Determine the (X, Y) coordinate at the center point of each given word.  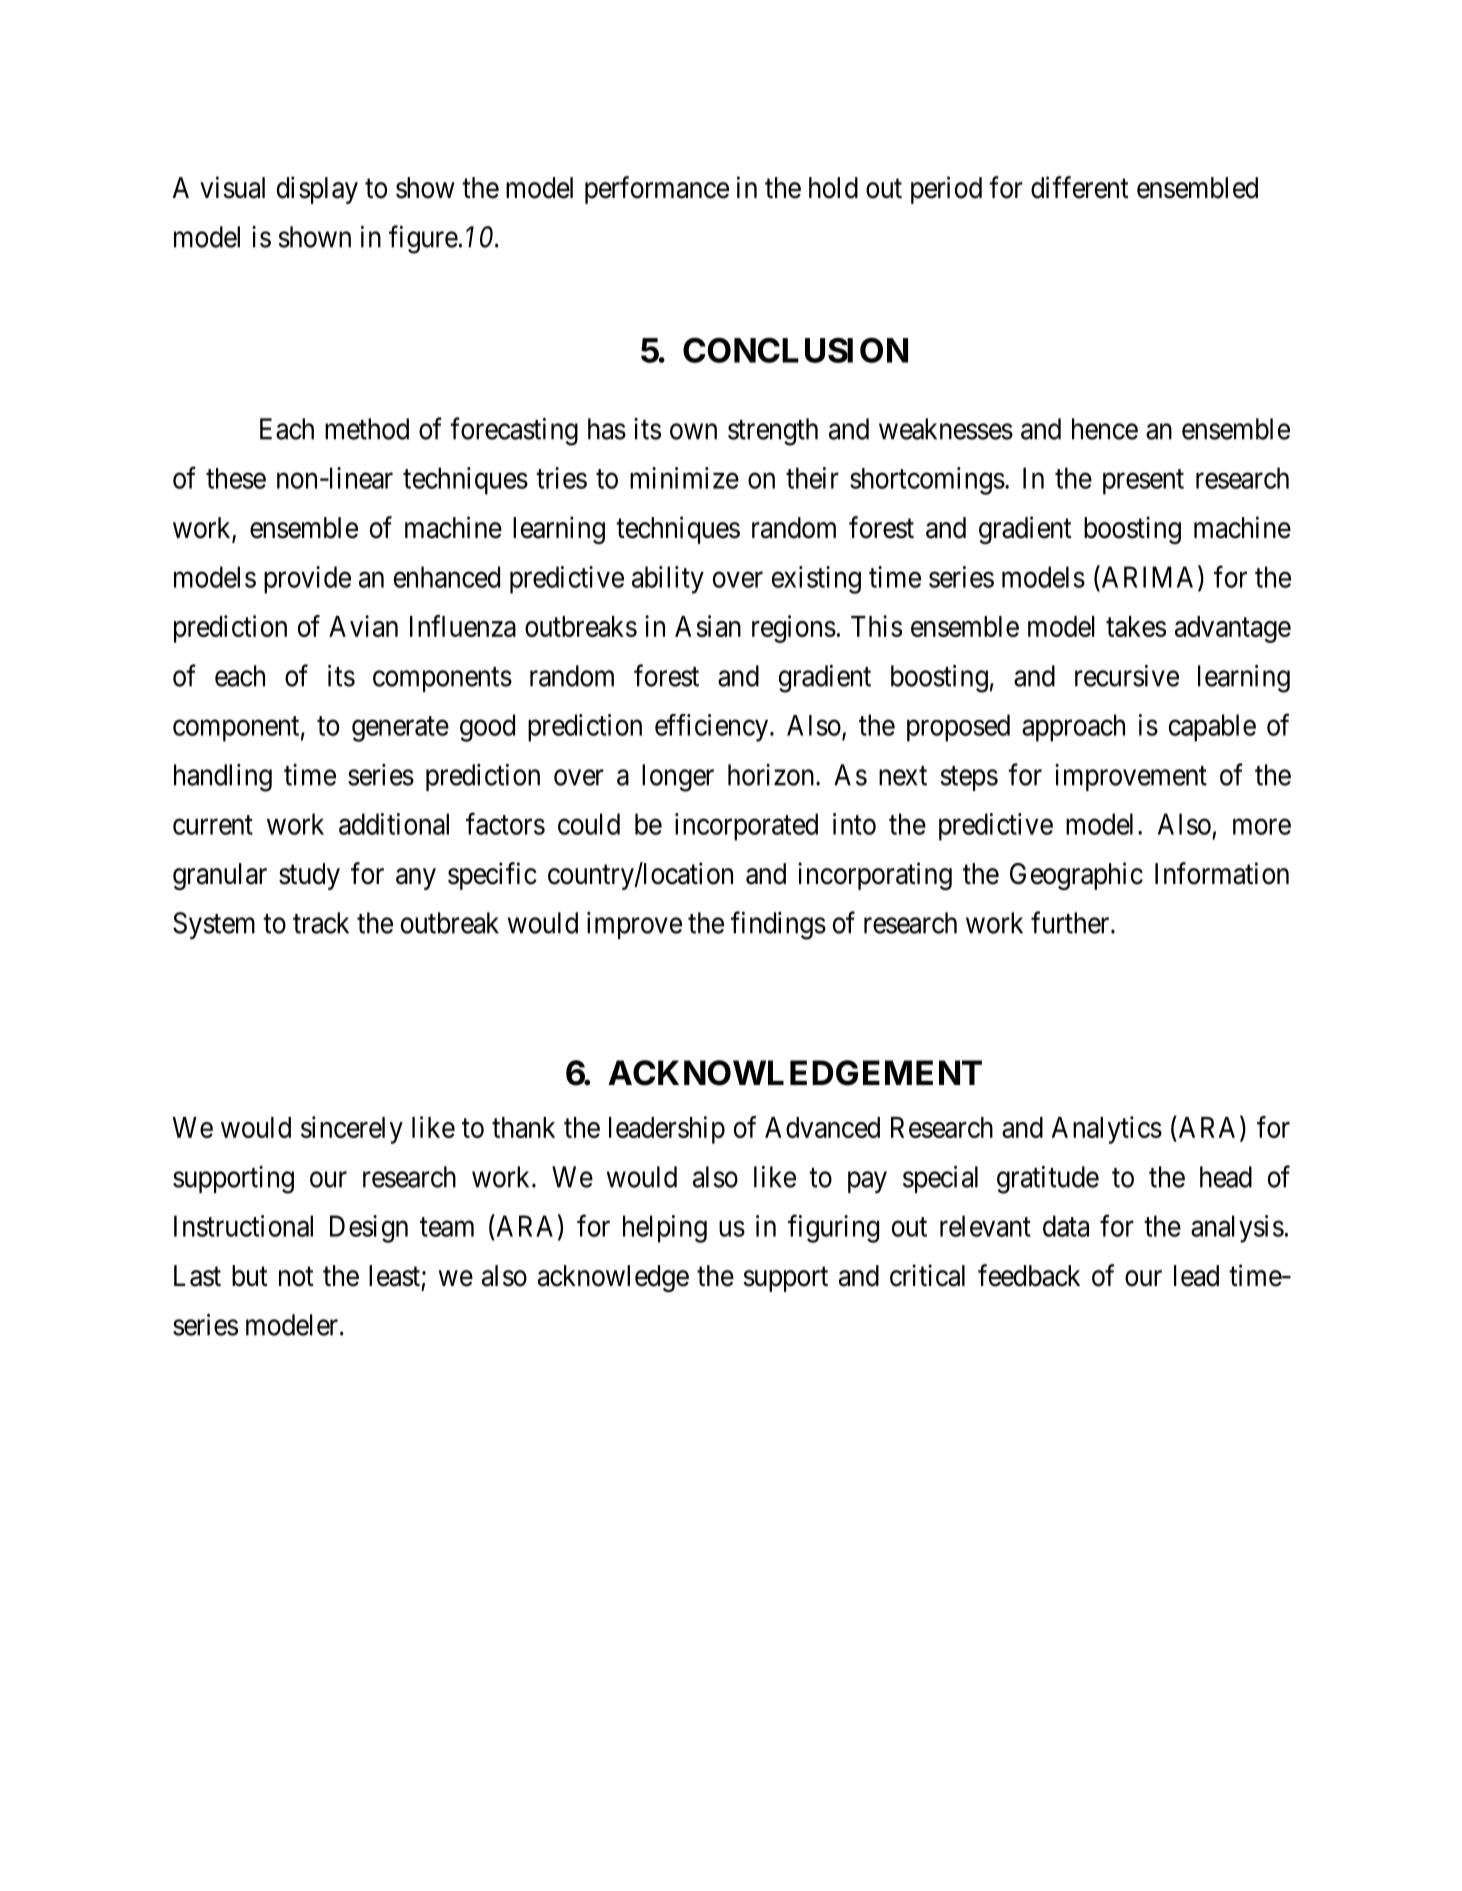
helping (665, 1229)
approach (1073, 728)
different (1080, 187)
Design (369, 1229)
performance (657, 190)
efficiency (713, 728)
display (317, 190)
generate (400, 729)
